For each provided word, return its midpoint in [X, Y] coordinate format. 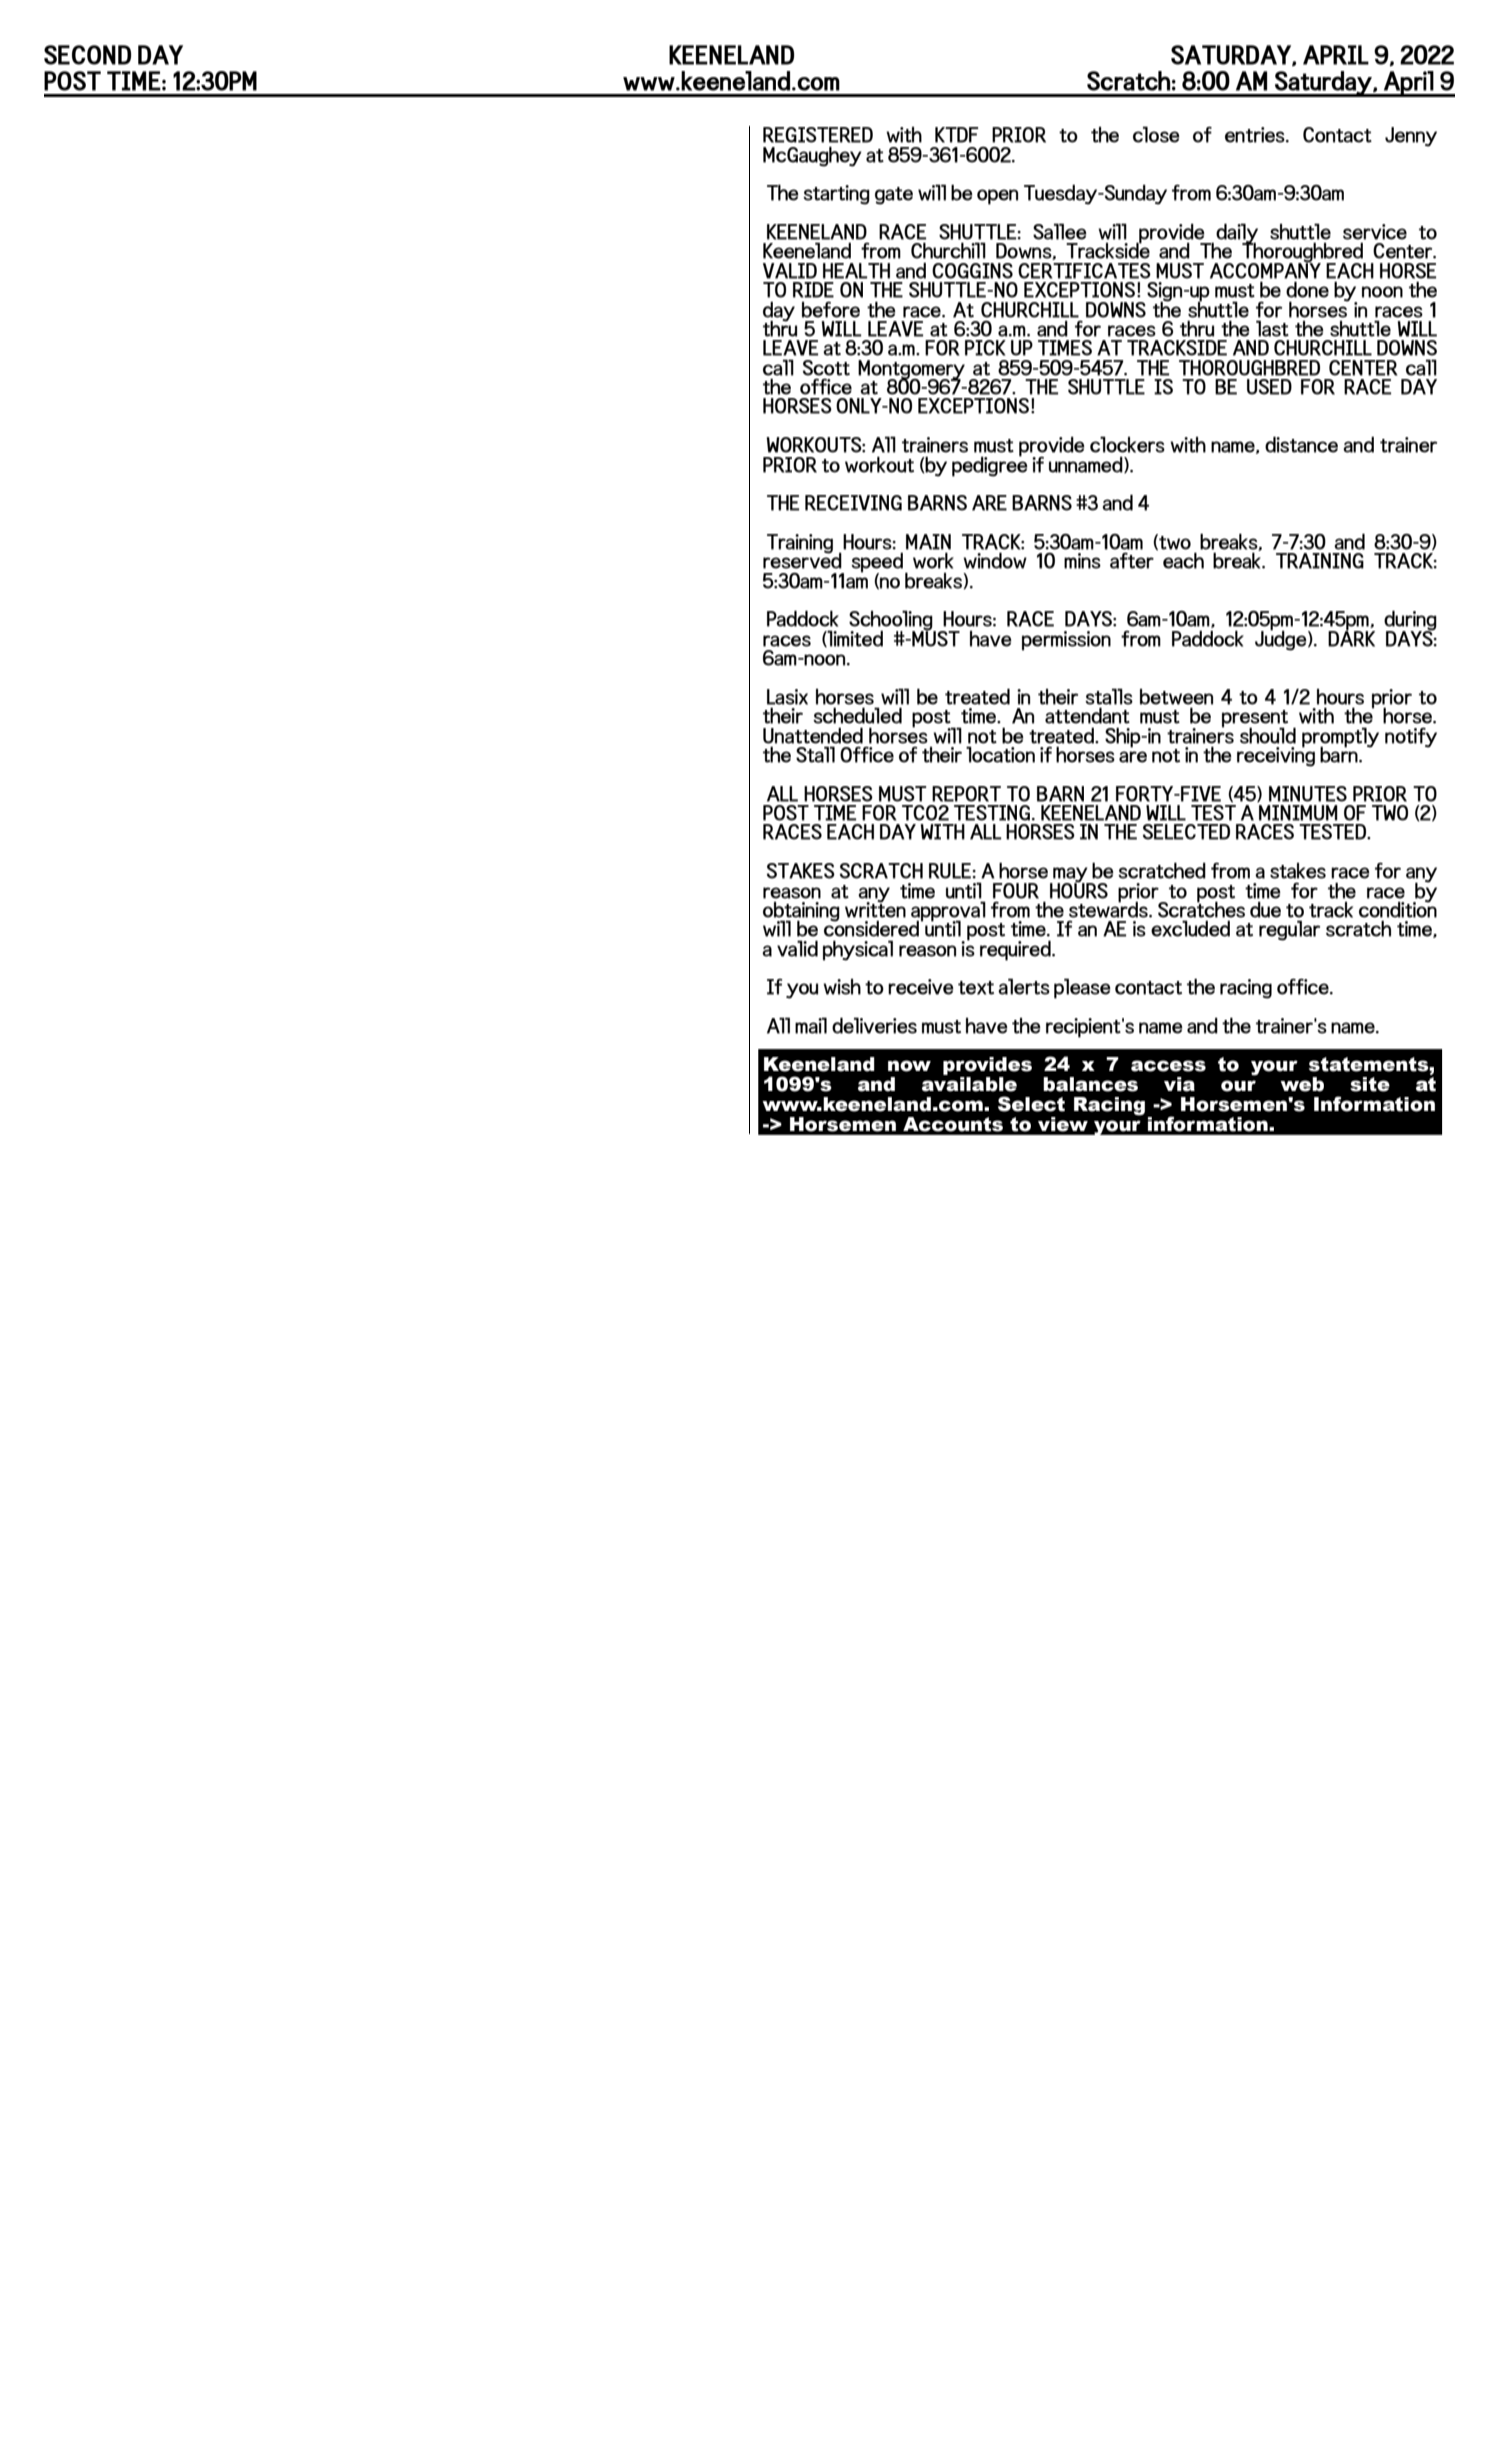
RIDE [813, 290]
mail [811, 1025]
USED [1269, 387]
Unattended [813, 735]
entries [1256, 135]
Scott [826, 368]
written [875, 909]
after [1132, 561]
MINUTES [1308, 794]
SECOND [87, 55]
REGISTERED [818, 135]
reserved [802, 560]
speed [877, 564]
